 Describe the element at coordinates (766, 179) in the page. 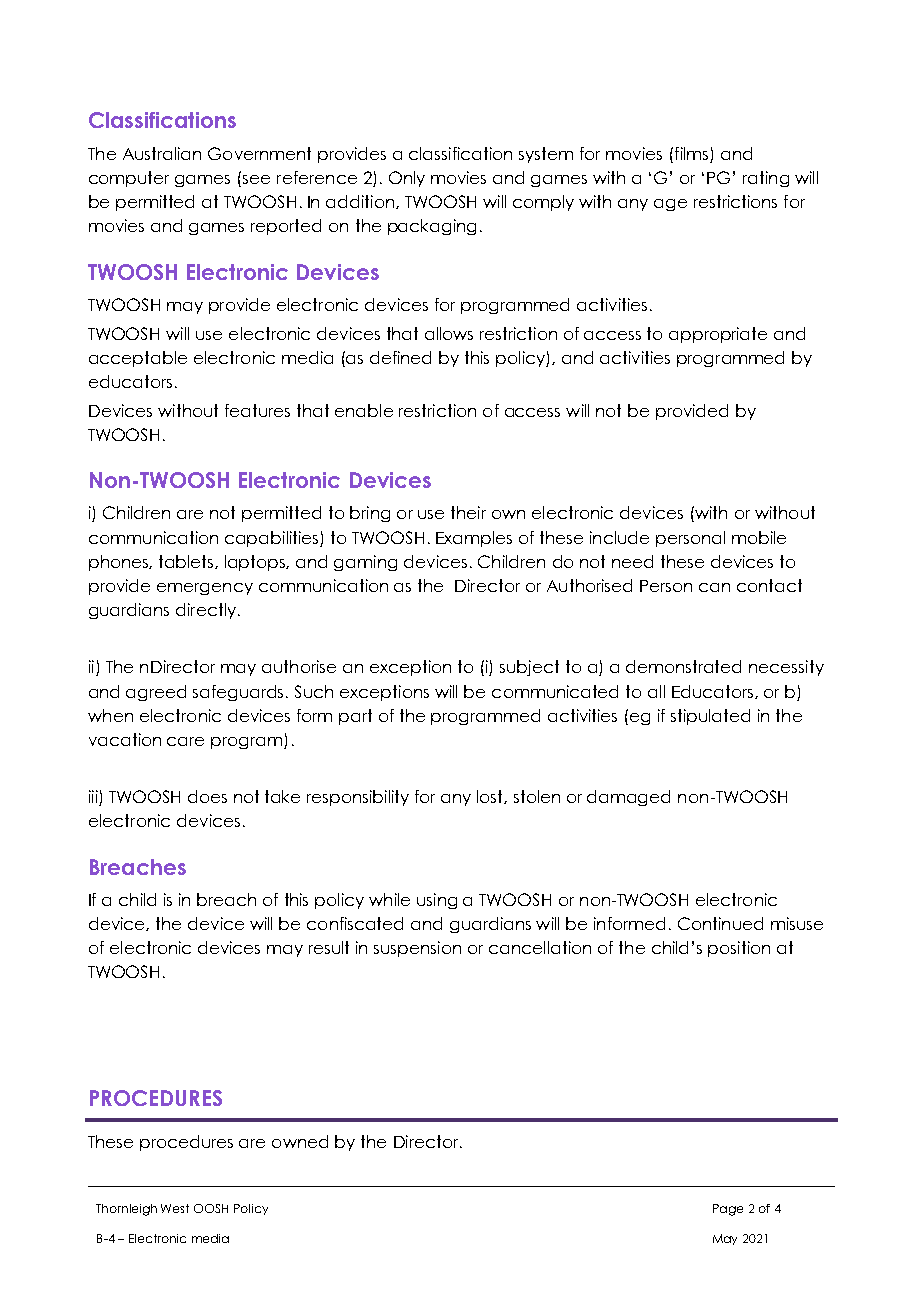

I see `rating` at that location.
